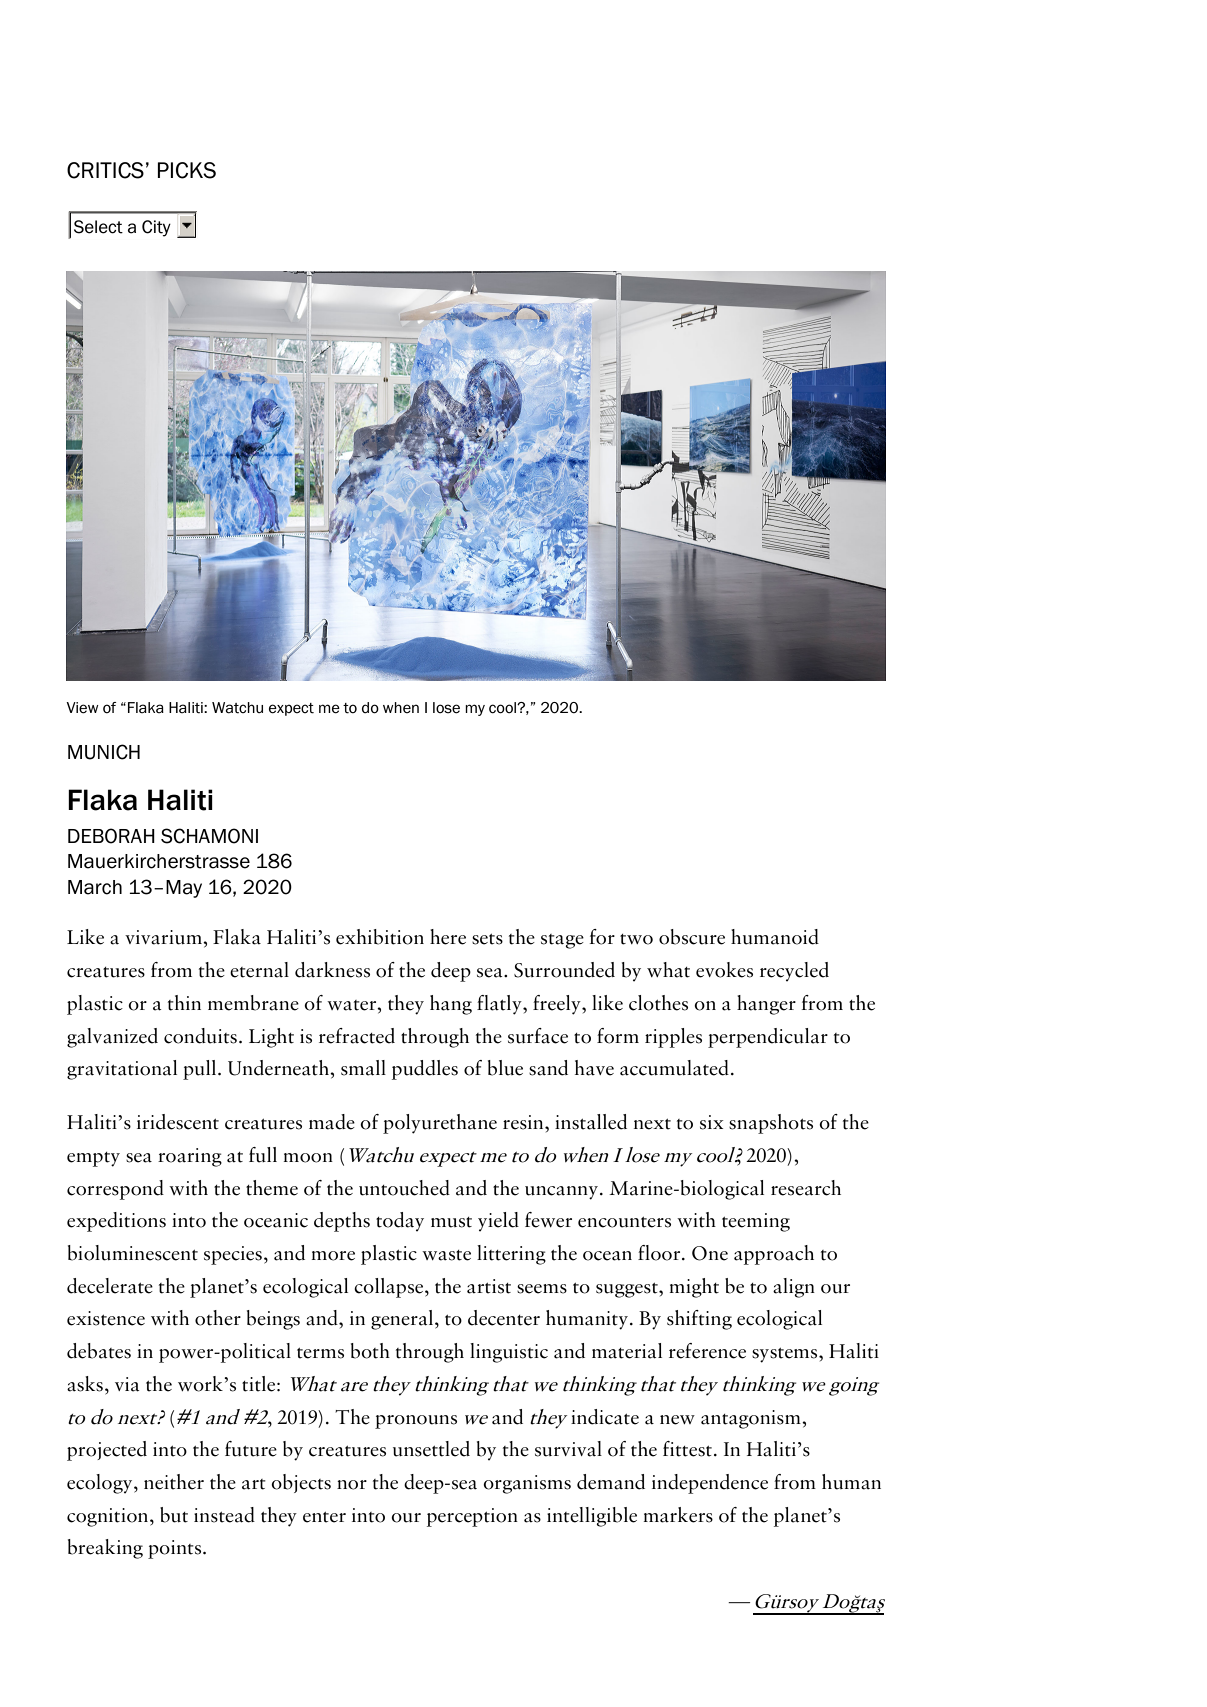  I want to click on obscure, so click(692, 937).
